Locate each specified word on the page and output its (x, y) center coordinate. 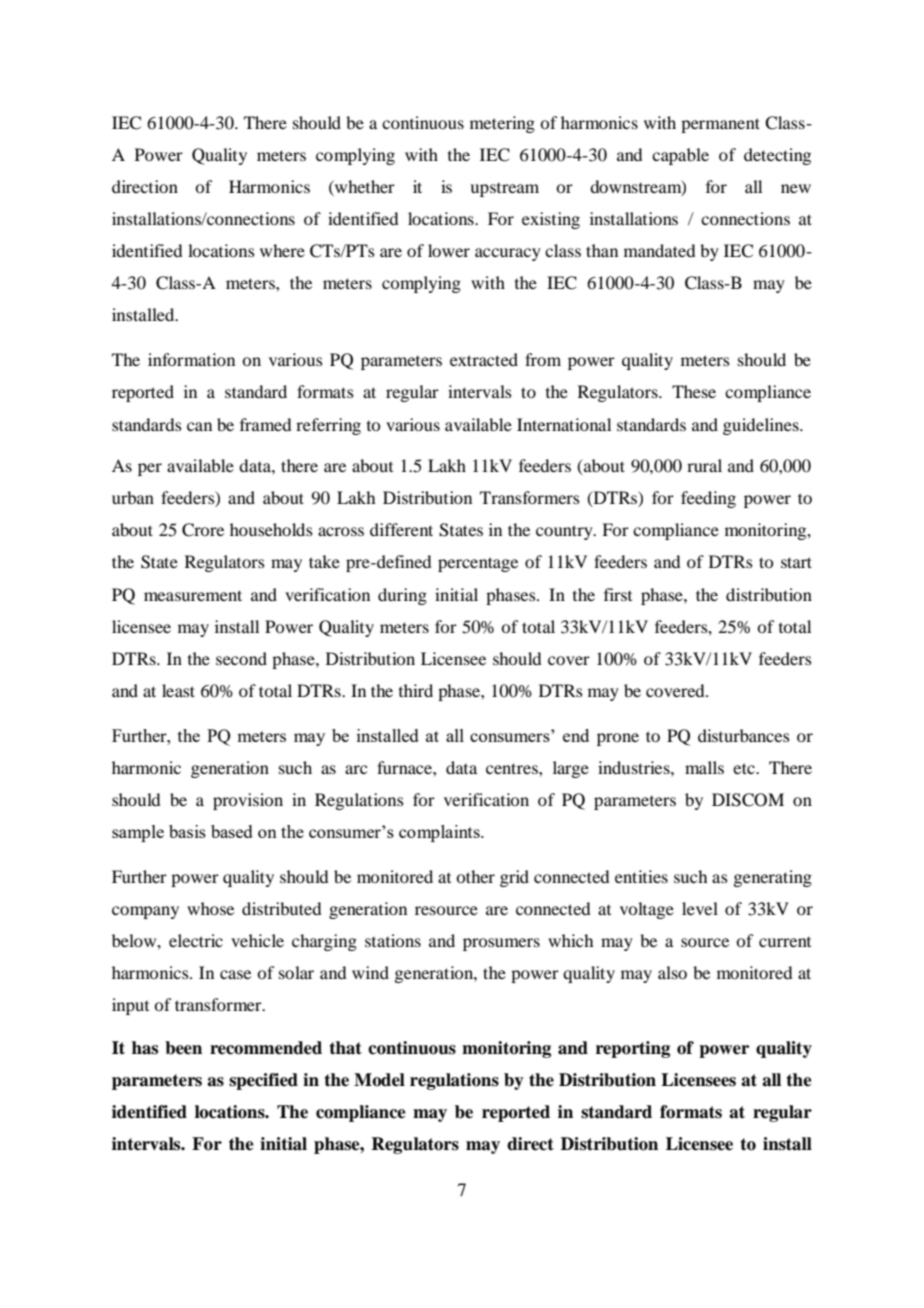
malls (704, 767)
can (199, 426)
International (564, 424)
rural (704, 465)
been (183, 1048)
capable (680, 156)
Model (379, 1080)
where (282, 250)
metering (502, 124)
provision (248, 801)
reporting (633, 1049)
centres (513, 768)
